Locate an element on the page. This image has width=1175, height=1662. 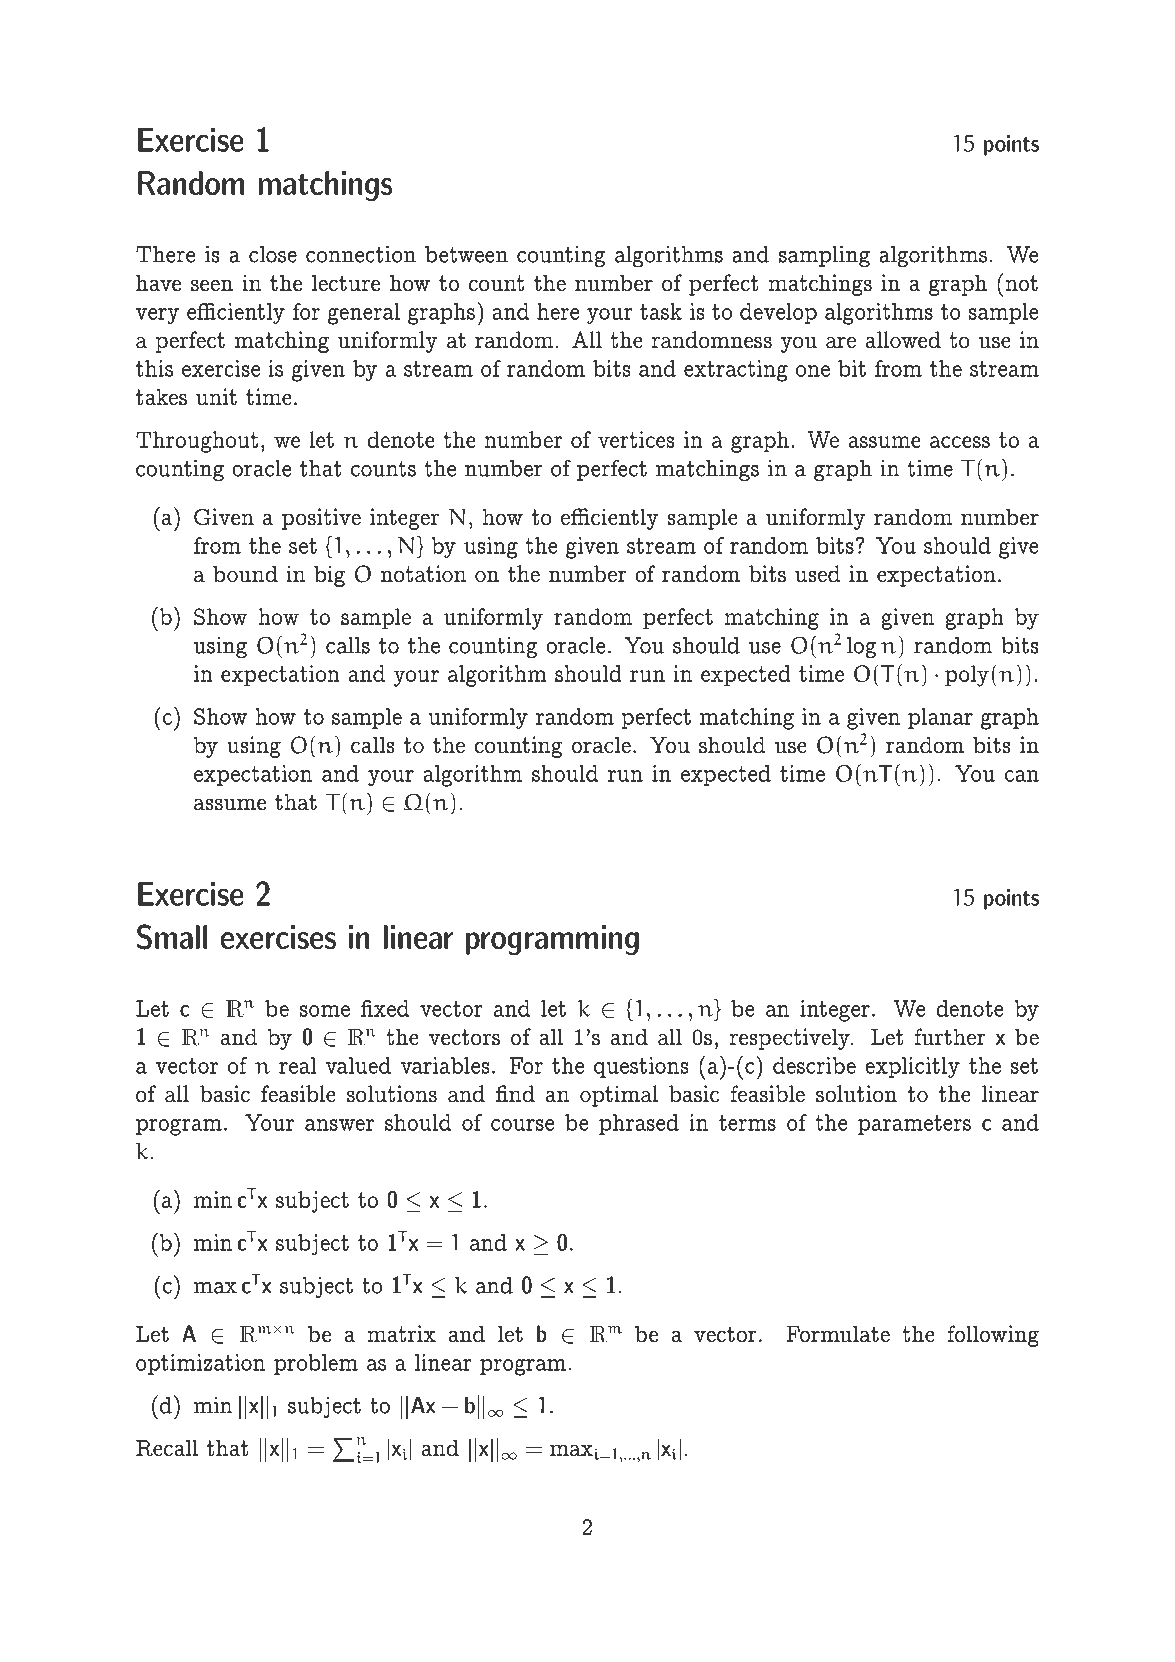
Small is located at coordinates (172, 937).
